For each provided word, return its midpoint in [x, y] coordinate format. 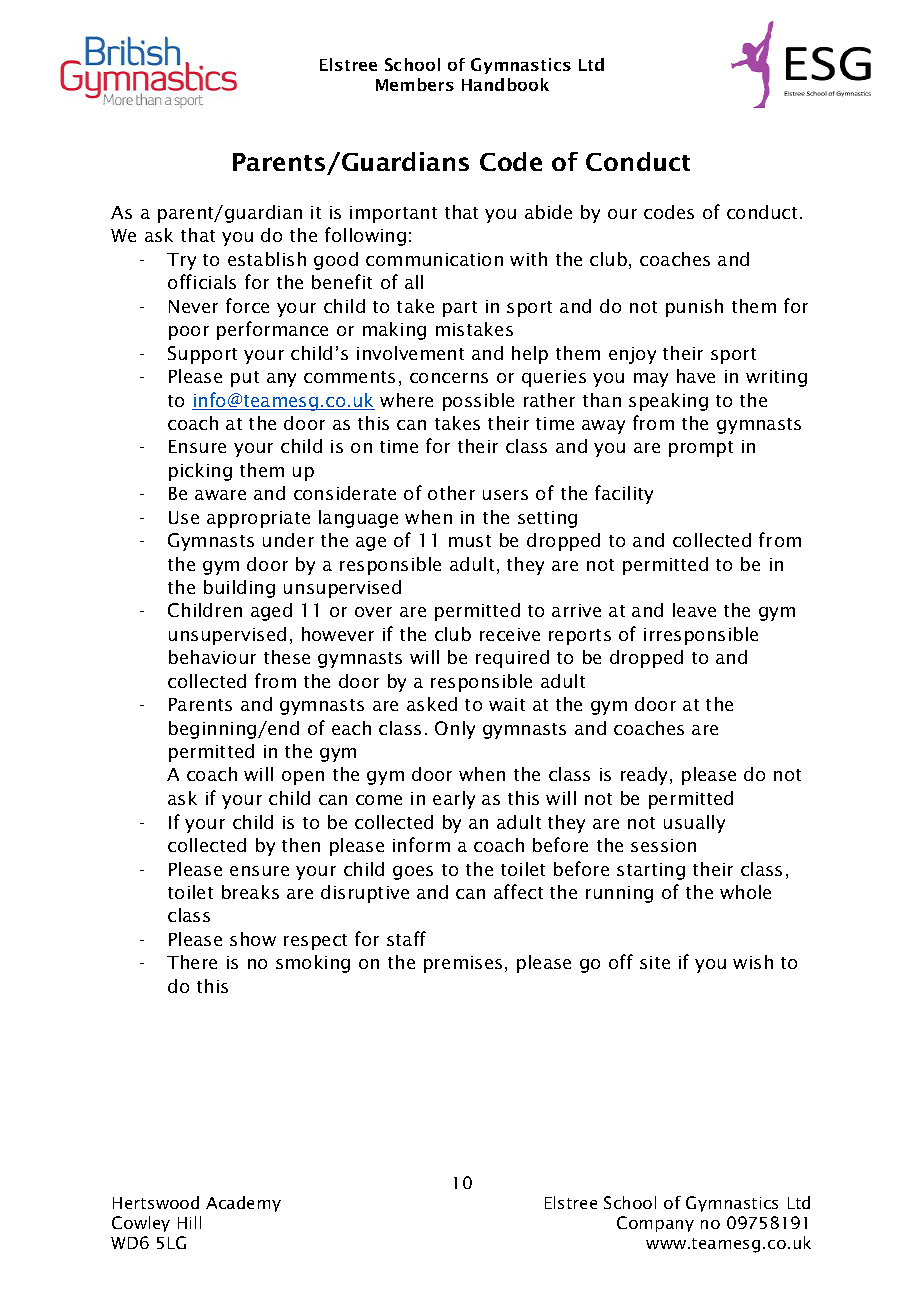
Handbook [505, 84]
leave [694, 610]
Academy [243, 1204]
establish [267, 259]
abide [548, 212]
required [512, 659]
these [287, 657]
